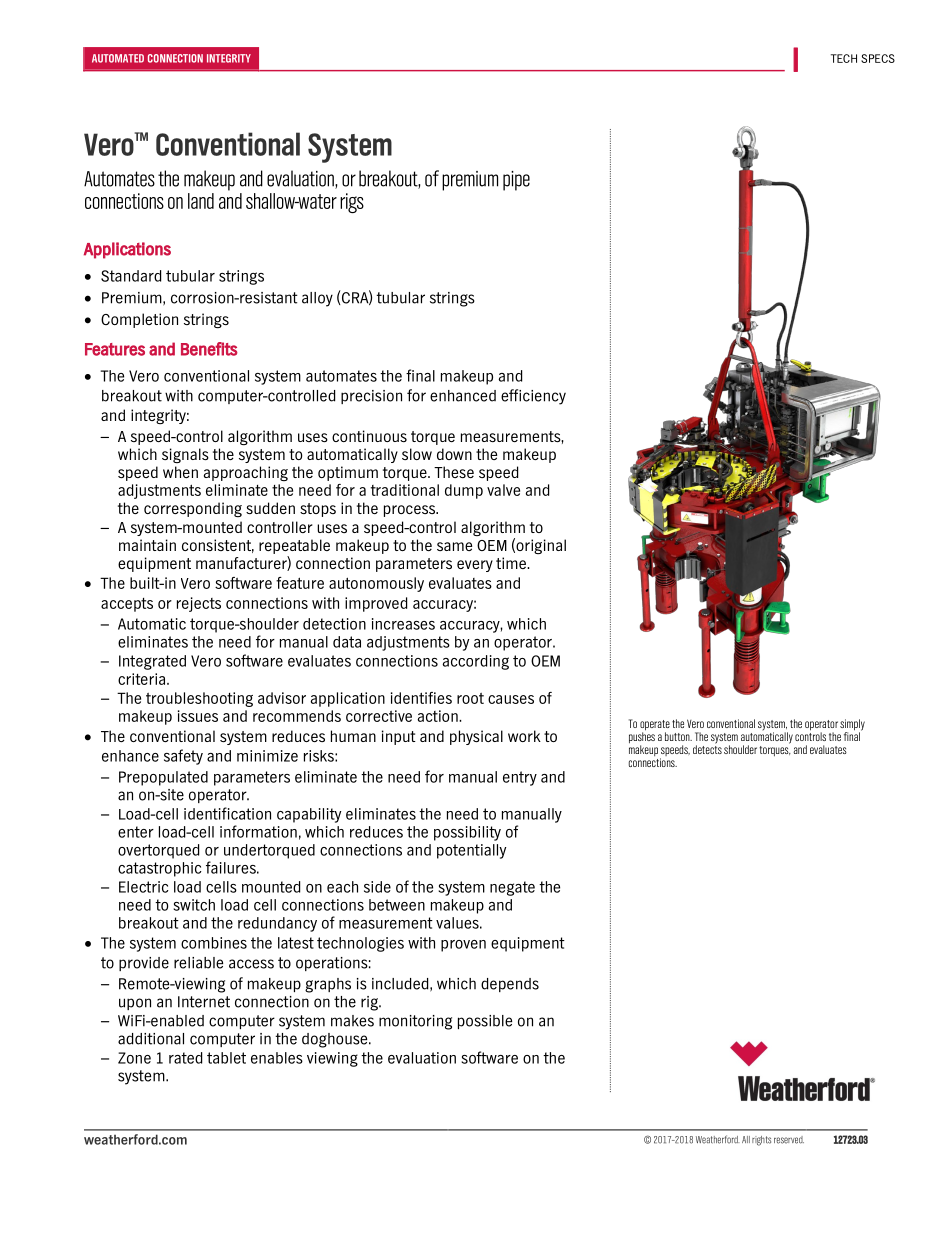 This image has height=1233, width=952. Describe the element at coordinates (533, 397) in the image. I see `efficiency` at that location.
